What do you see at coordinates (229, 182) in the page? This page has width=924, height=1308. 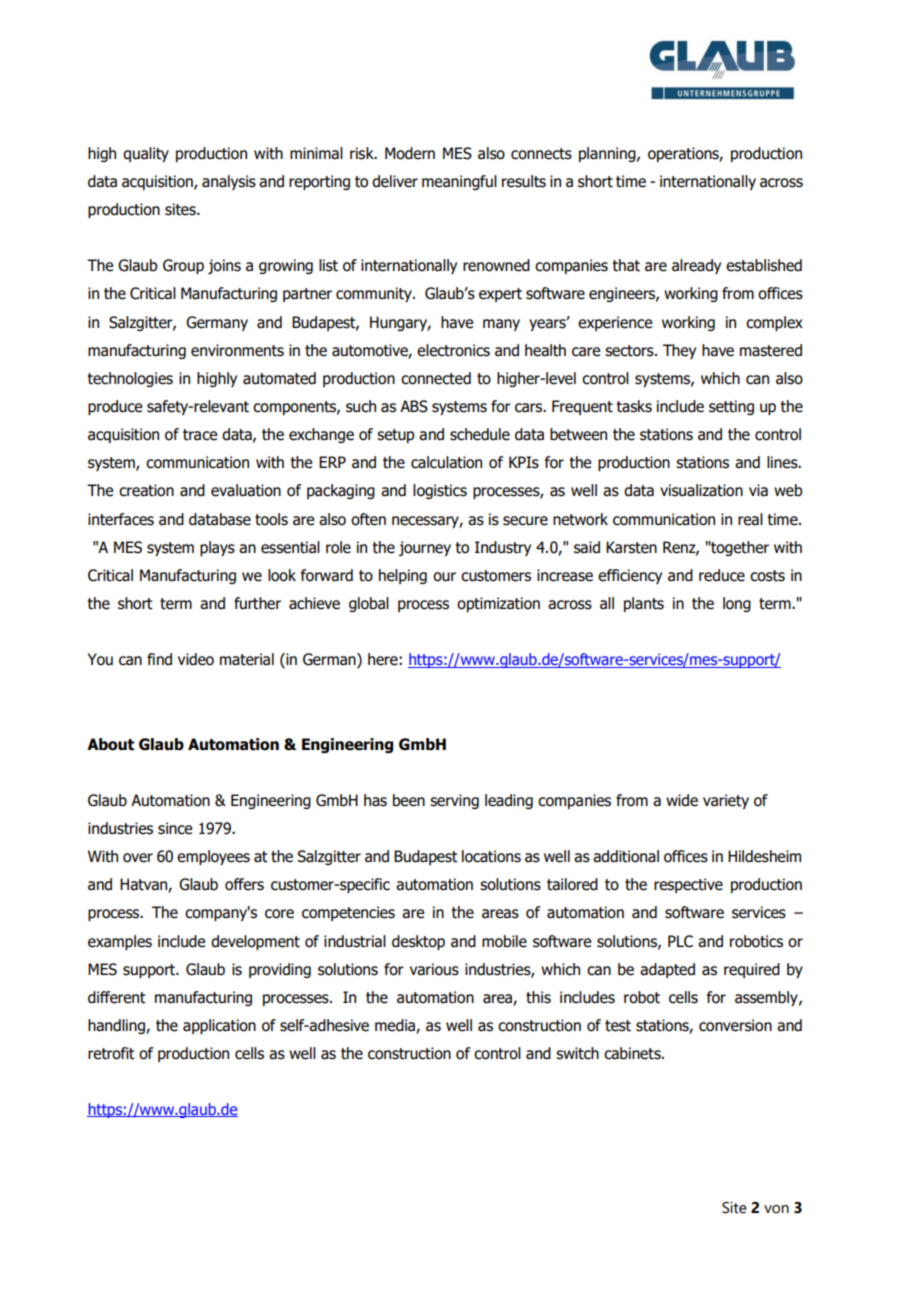 I see `analysis` at bounding box center [229, 182].
